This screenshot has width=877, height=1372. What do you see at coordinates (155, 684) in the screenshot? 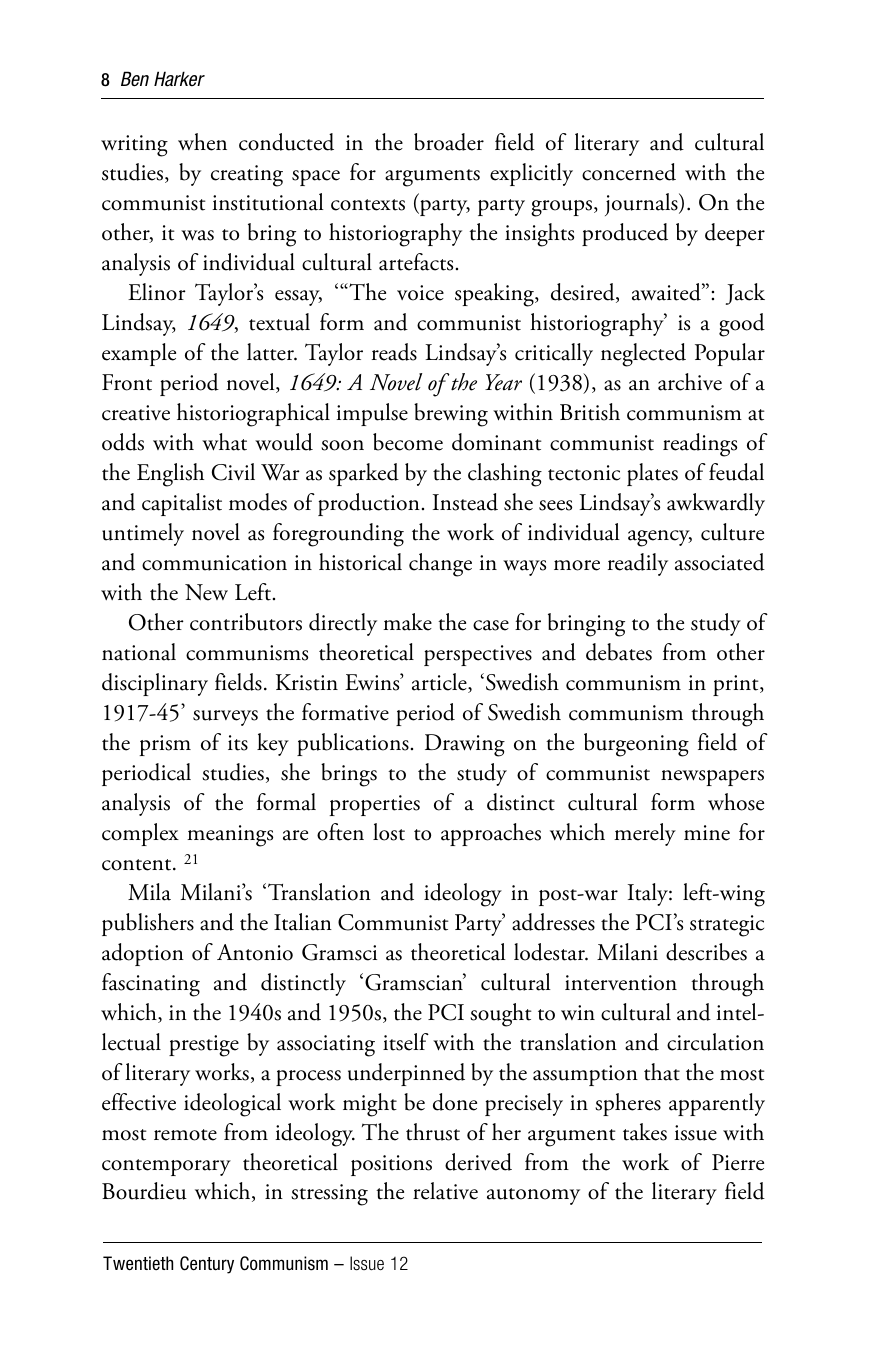
I see `disciplinary` at bounding box center [155, 684].
